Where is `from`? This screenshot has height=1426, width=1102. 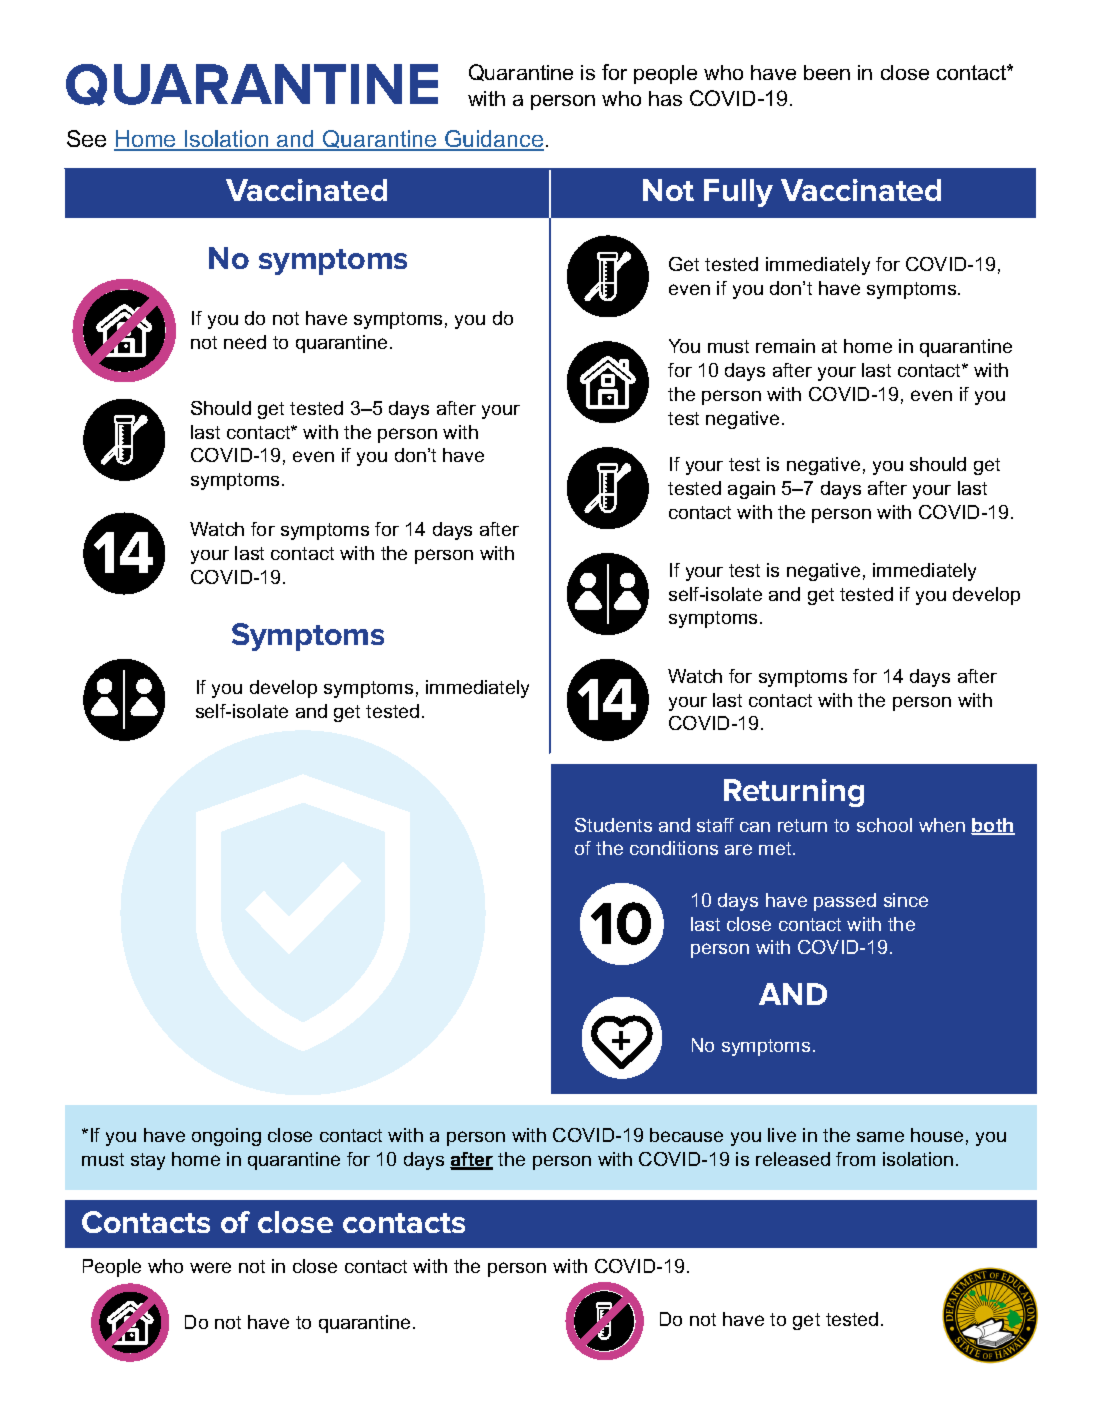 from is located at coordinates (855, 1159).
